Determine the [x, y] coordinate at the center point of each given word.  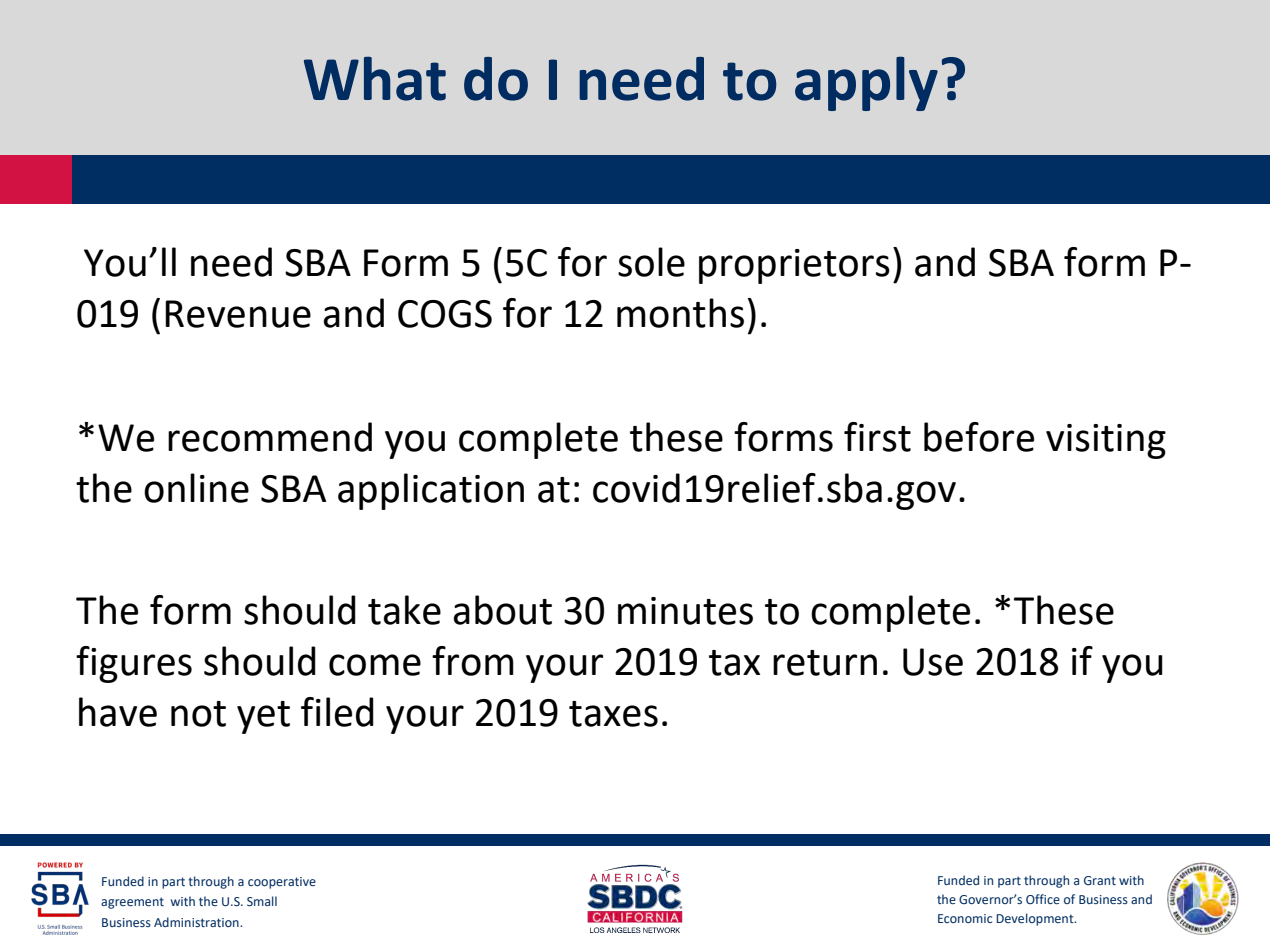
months [680, 313]
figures [134, 664]
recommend [270, 437]
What [375, 78]
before [979, 437]
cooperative [282, 883]
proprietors [794, 266]
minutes [685, 611]
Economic [965, 918]
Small [262, 901]
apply [866, 83]
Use [933, 662]
